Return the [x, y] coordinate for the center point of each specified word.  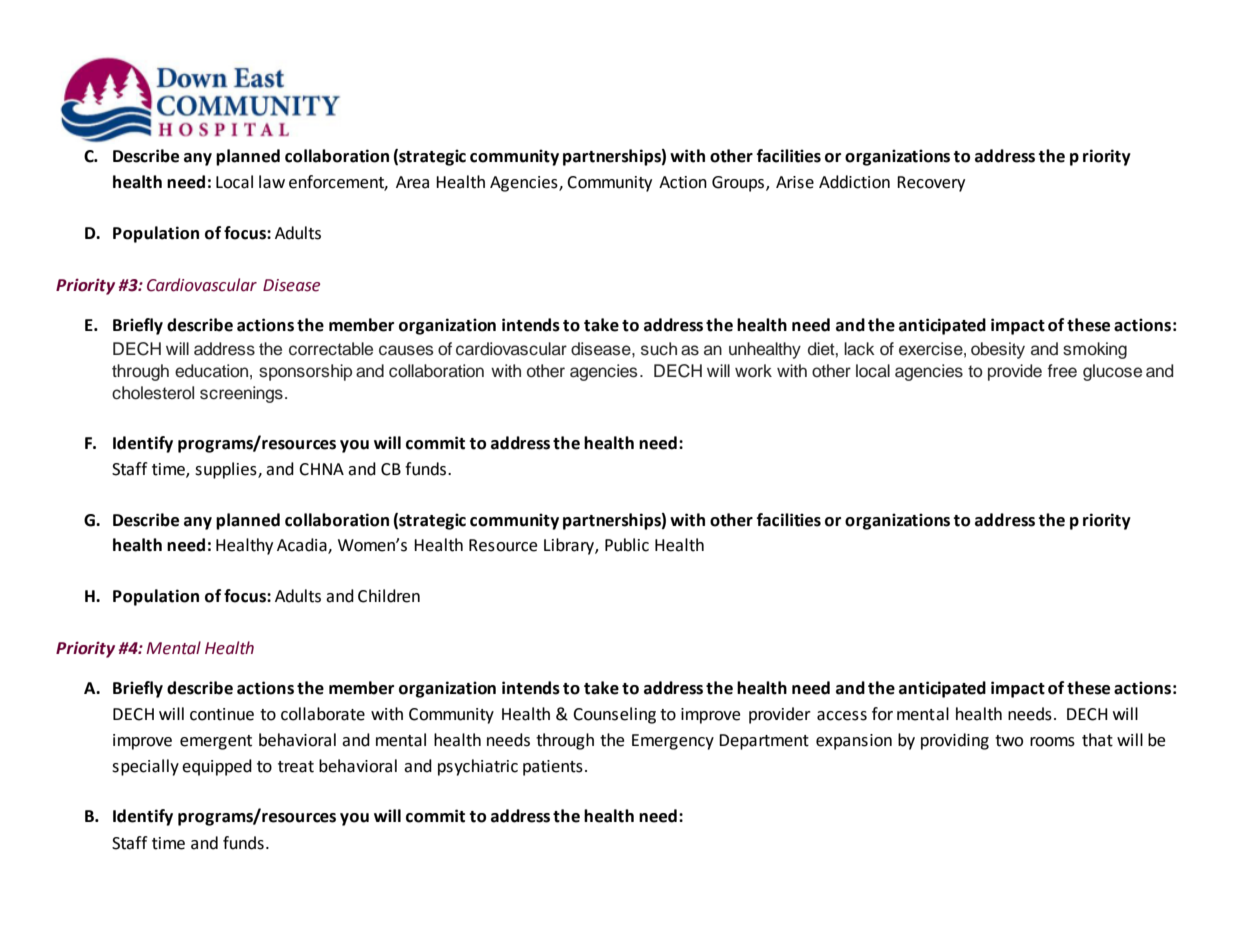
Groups [739, 184]
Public [627, 545]
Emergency [673, 742]
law [272, 182]
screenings [241, 394]
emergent [216, 742]
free [1062, 371]
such [659, 349]
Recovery [931, 184]
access [842, 716]
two [1009, 741]
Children [389, 596]
